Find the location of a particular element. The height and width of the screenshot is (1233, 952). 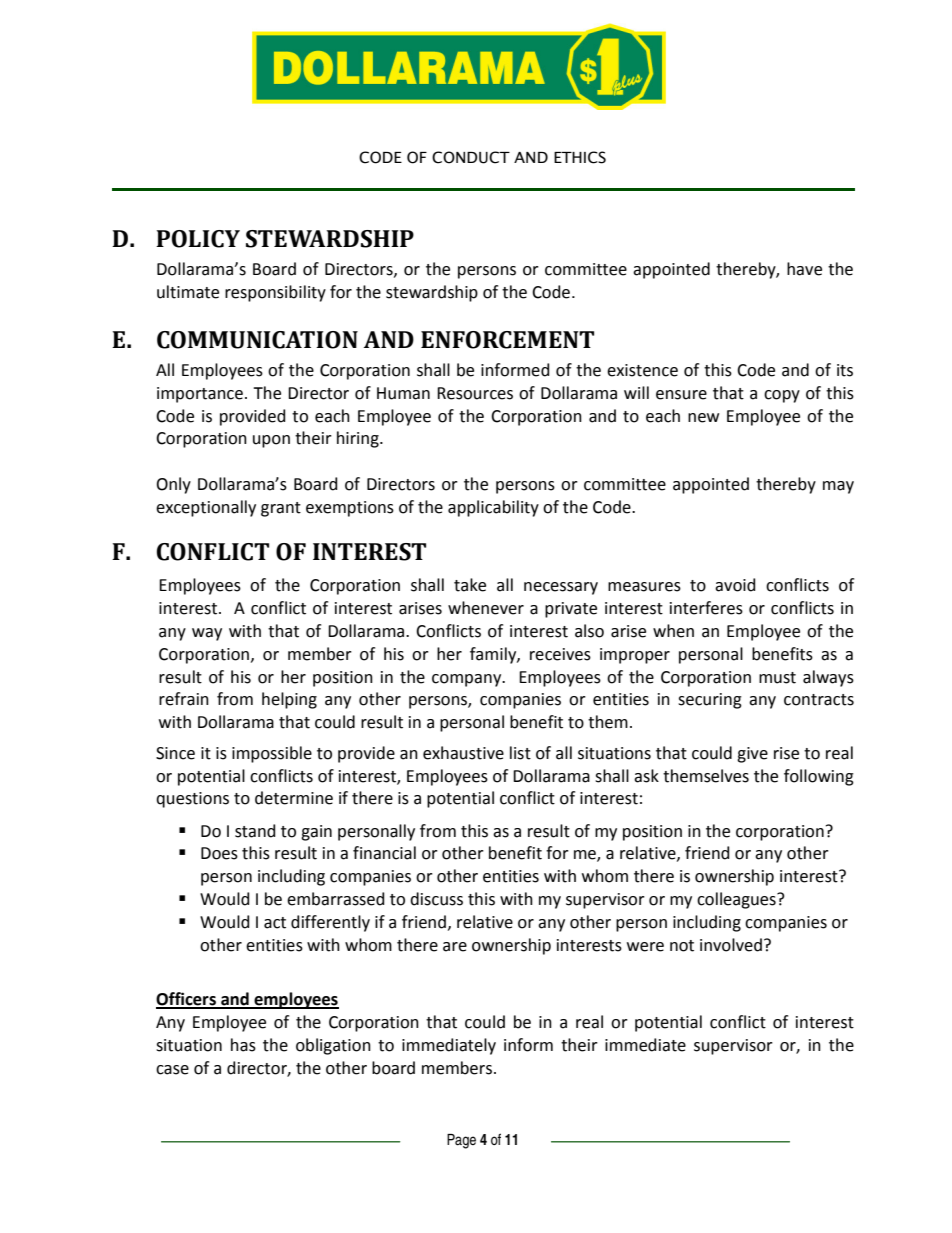

Resources is located at coordinates (475, 393).
